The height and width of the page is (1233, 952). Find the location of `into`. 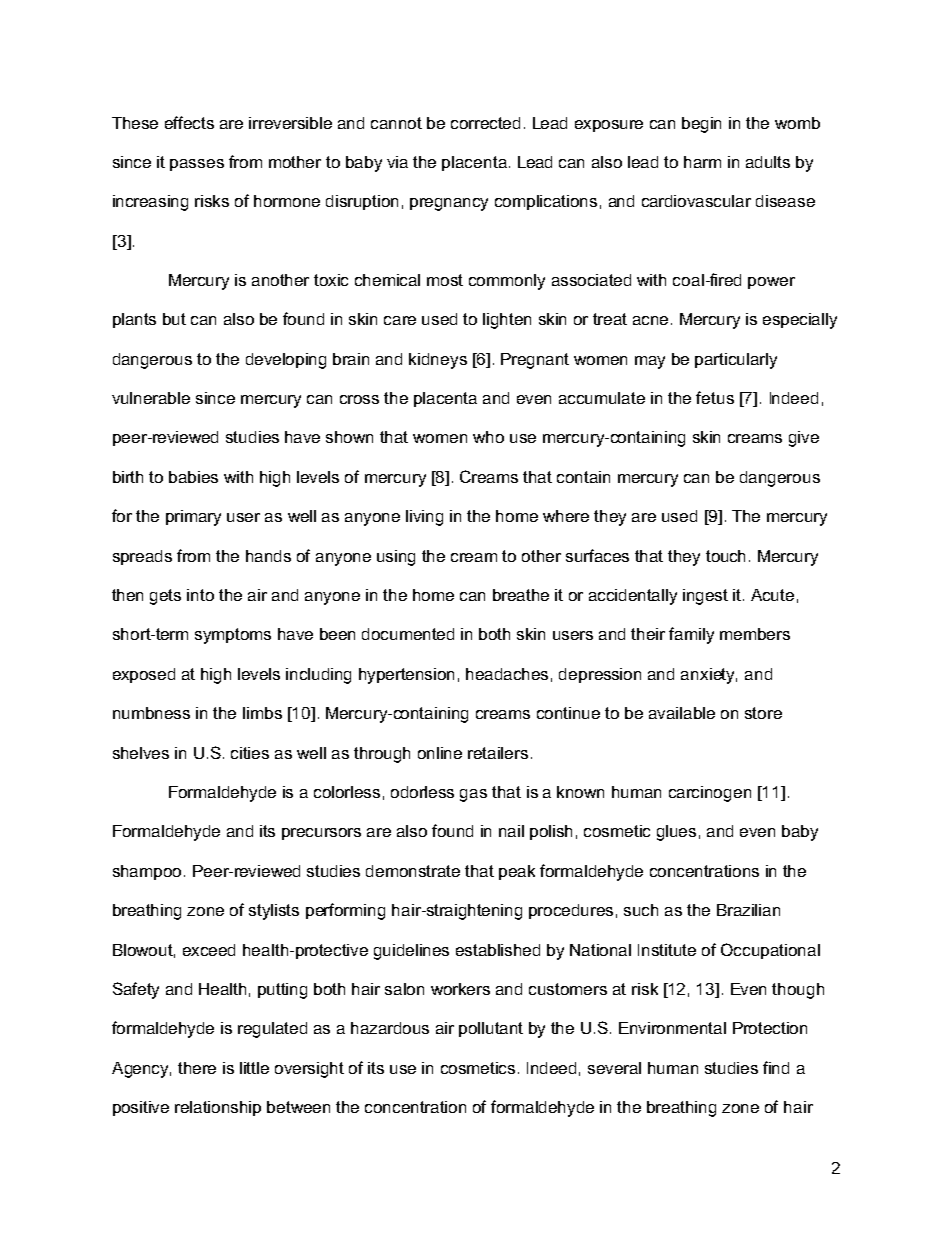

into is located at coordinates (200, 595).
